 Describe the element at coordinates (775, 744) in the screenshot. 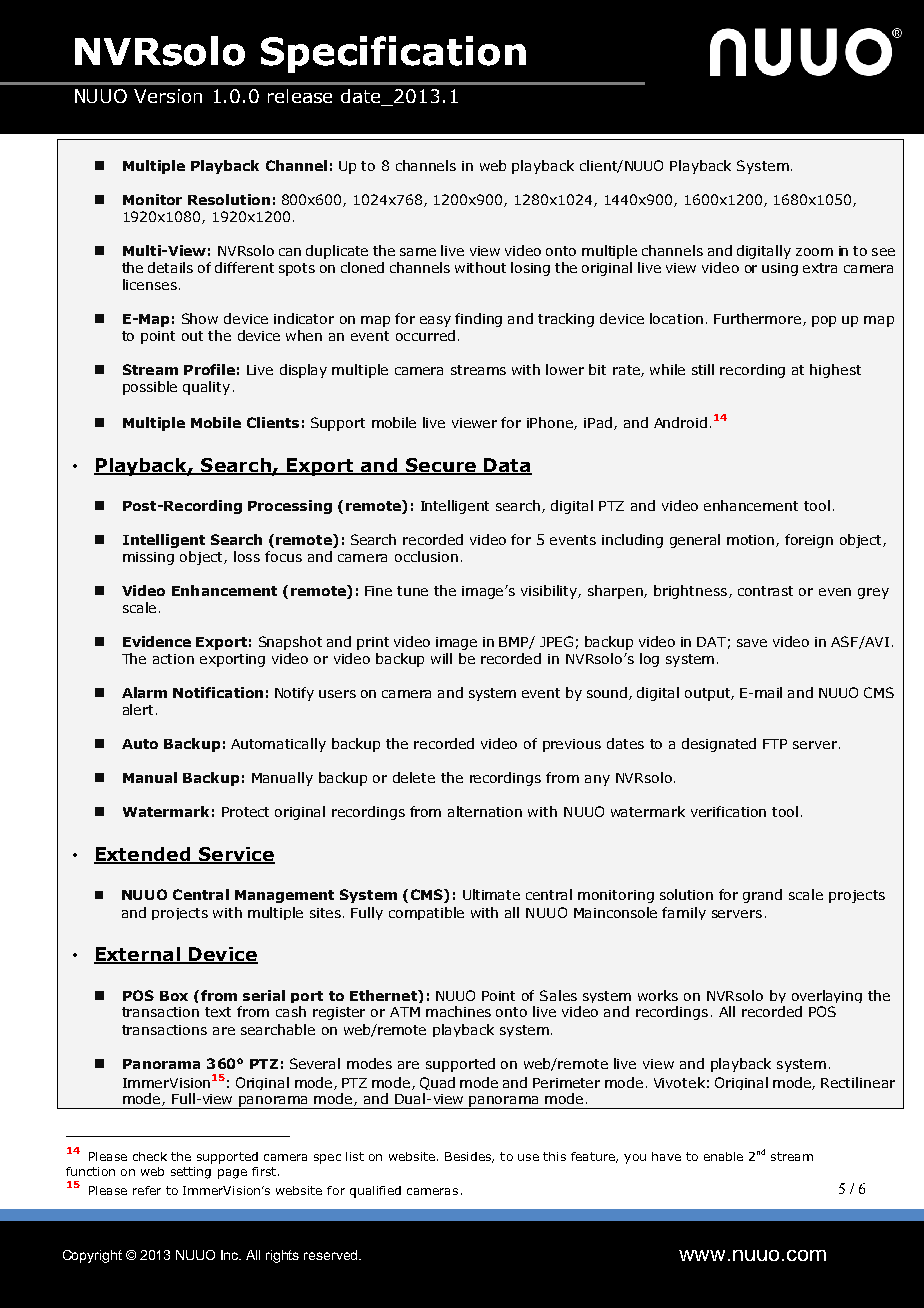

I see `FTP` at that location.
